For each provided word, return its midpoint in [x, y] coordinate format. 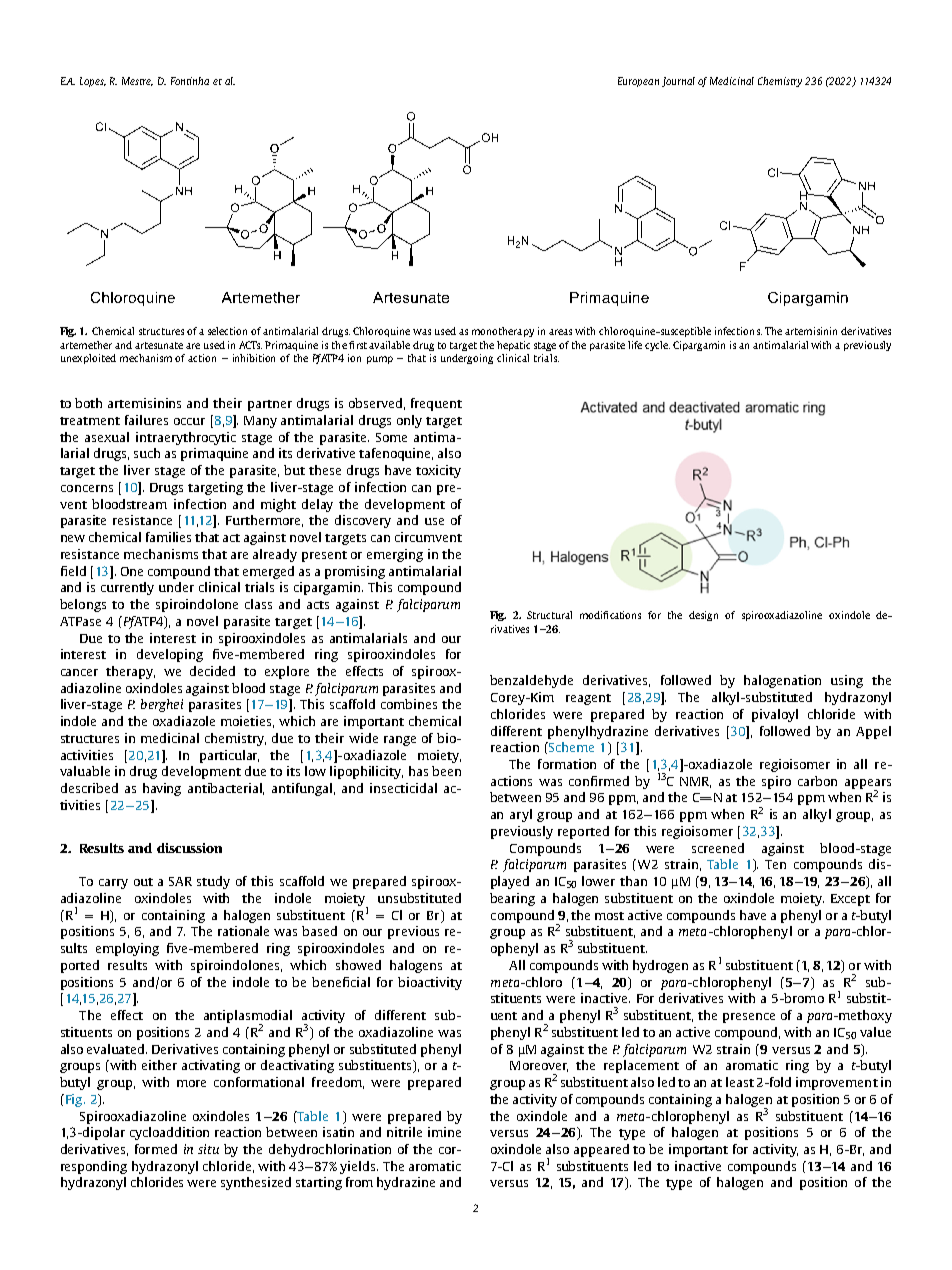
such [147, 453]
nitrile [404, 1132]
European [638, 82]
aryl [521, 815]
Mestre [137, 81]
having [162, 789]
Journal [678, 82]
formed [156, 1149]
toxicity [438, 471]
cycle [657, 346]
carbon [817, 781]
